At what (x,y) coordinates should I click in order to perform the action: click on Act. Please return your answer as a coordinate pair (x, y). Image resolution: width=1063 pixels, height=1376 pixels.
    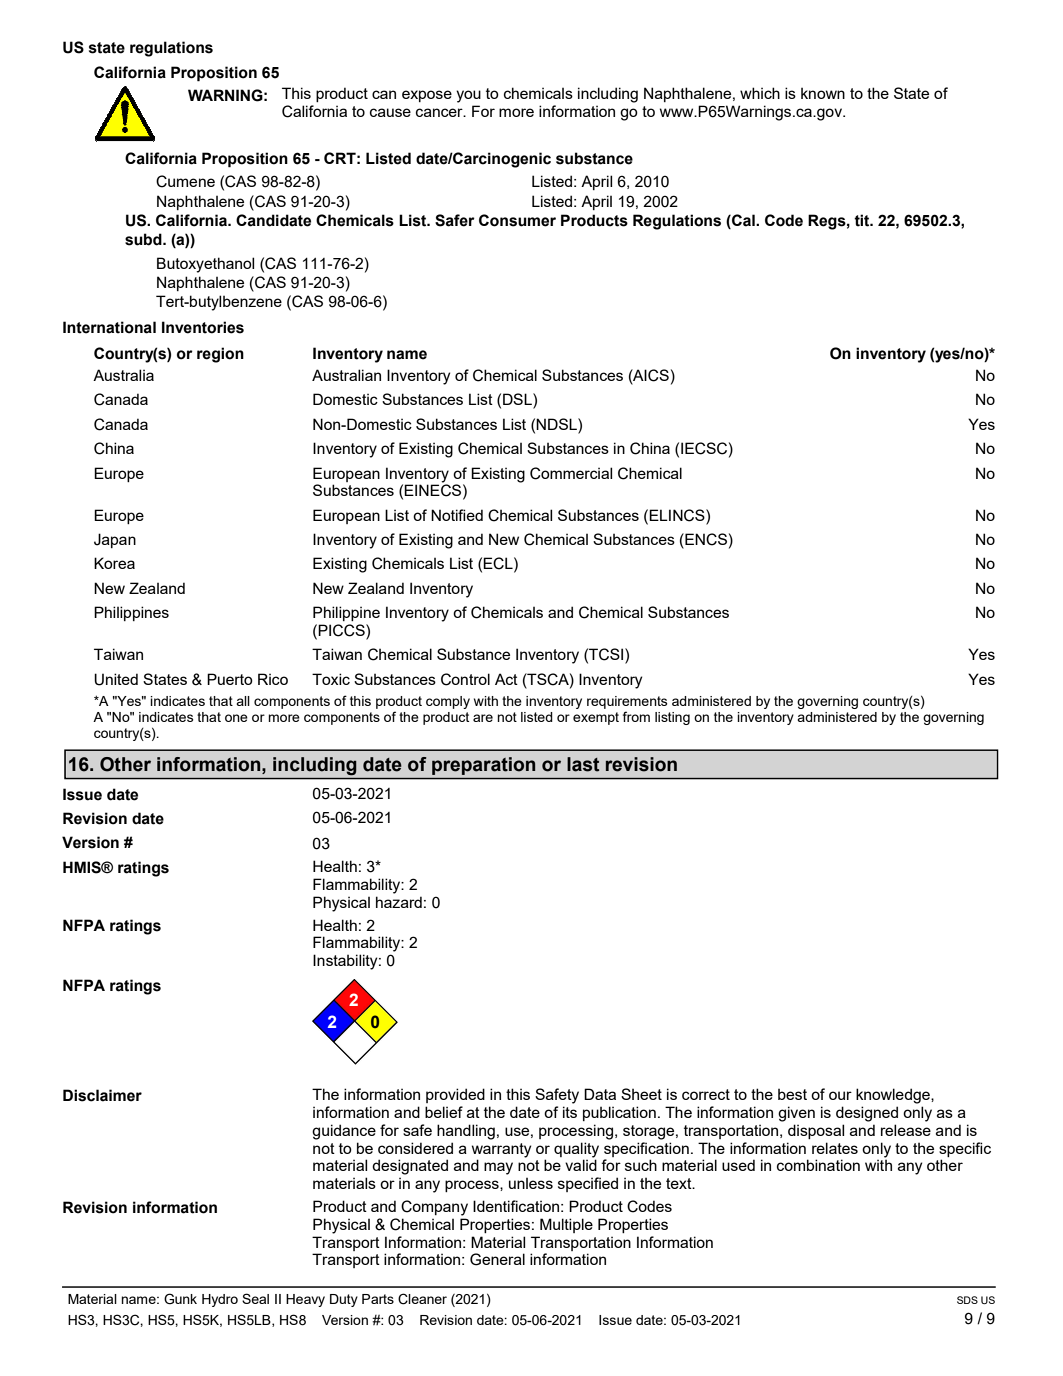
    Looking at the image, I should click on (506, 679).
